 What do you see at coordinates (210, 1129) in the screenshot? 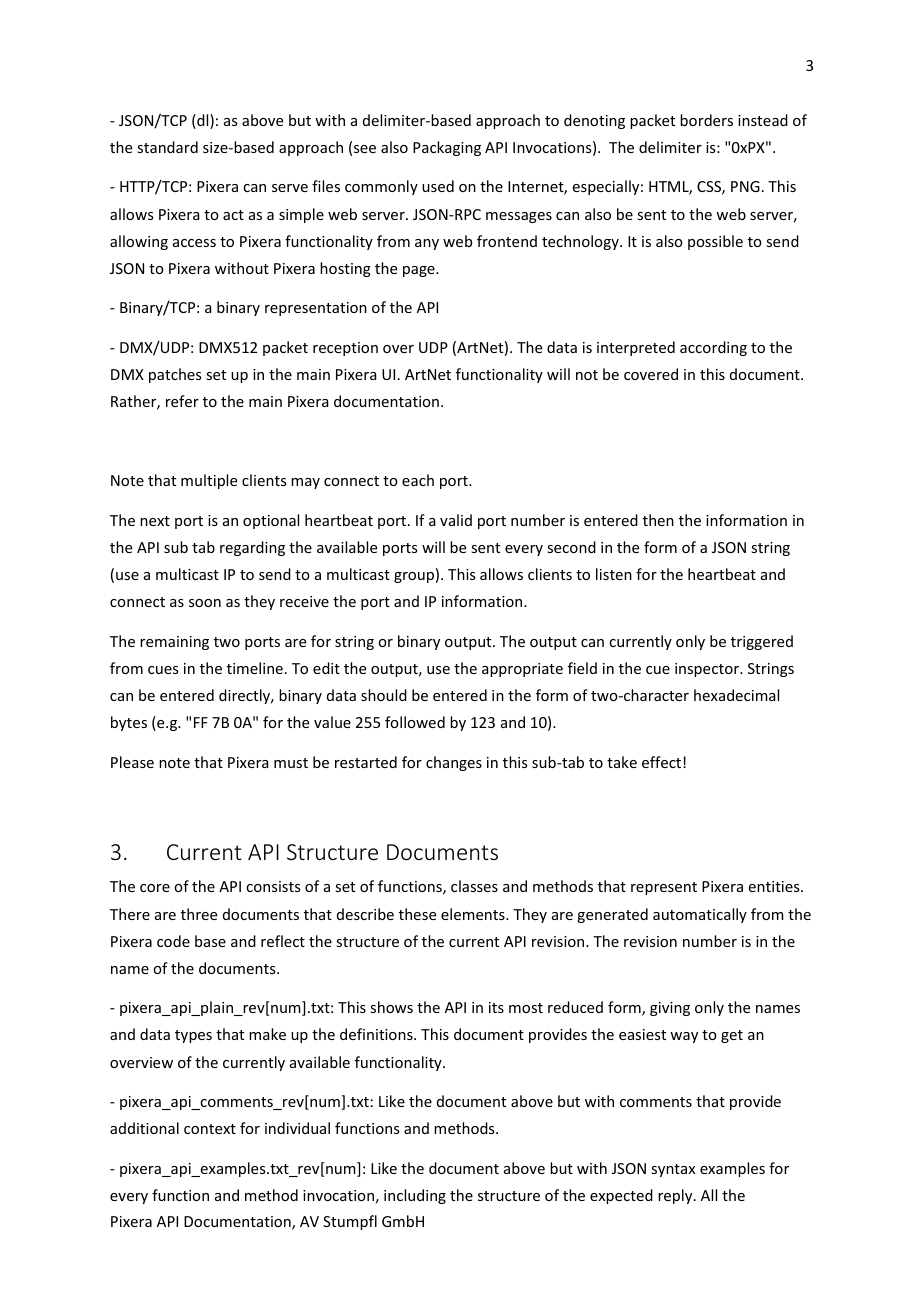
I see `context` at bounding box center [210, 1129].
